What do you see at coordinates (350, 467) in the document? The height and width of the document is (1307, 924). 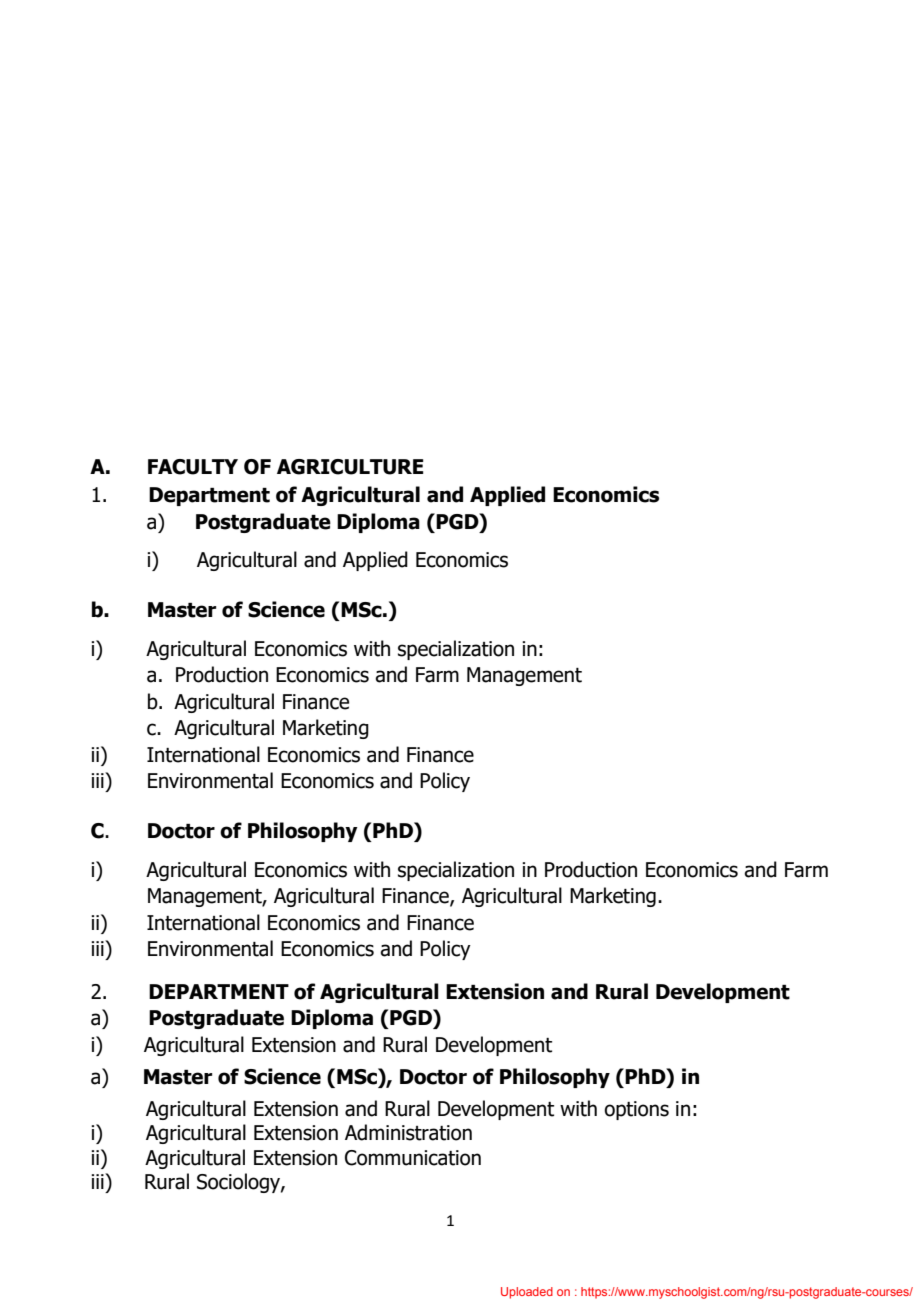 I see `AGRICULTURE` at bounding box center [350, 467].
